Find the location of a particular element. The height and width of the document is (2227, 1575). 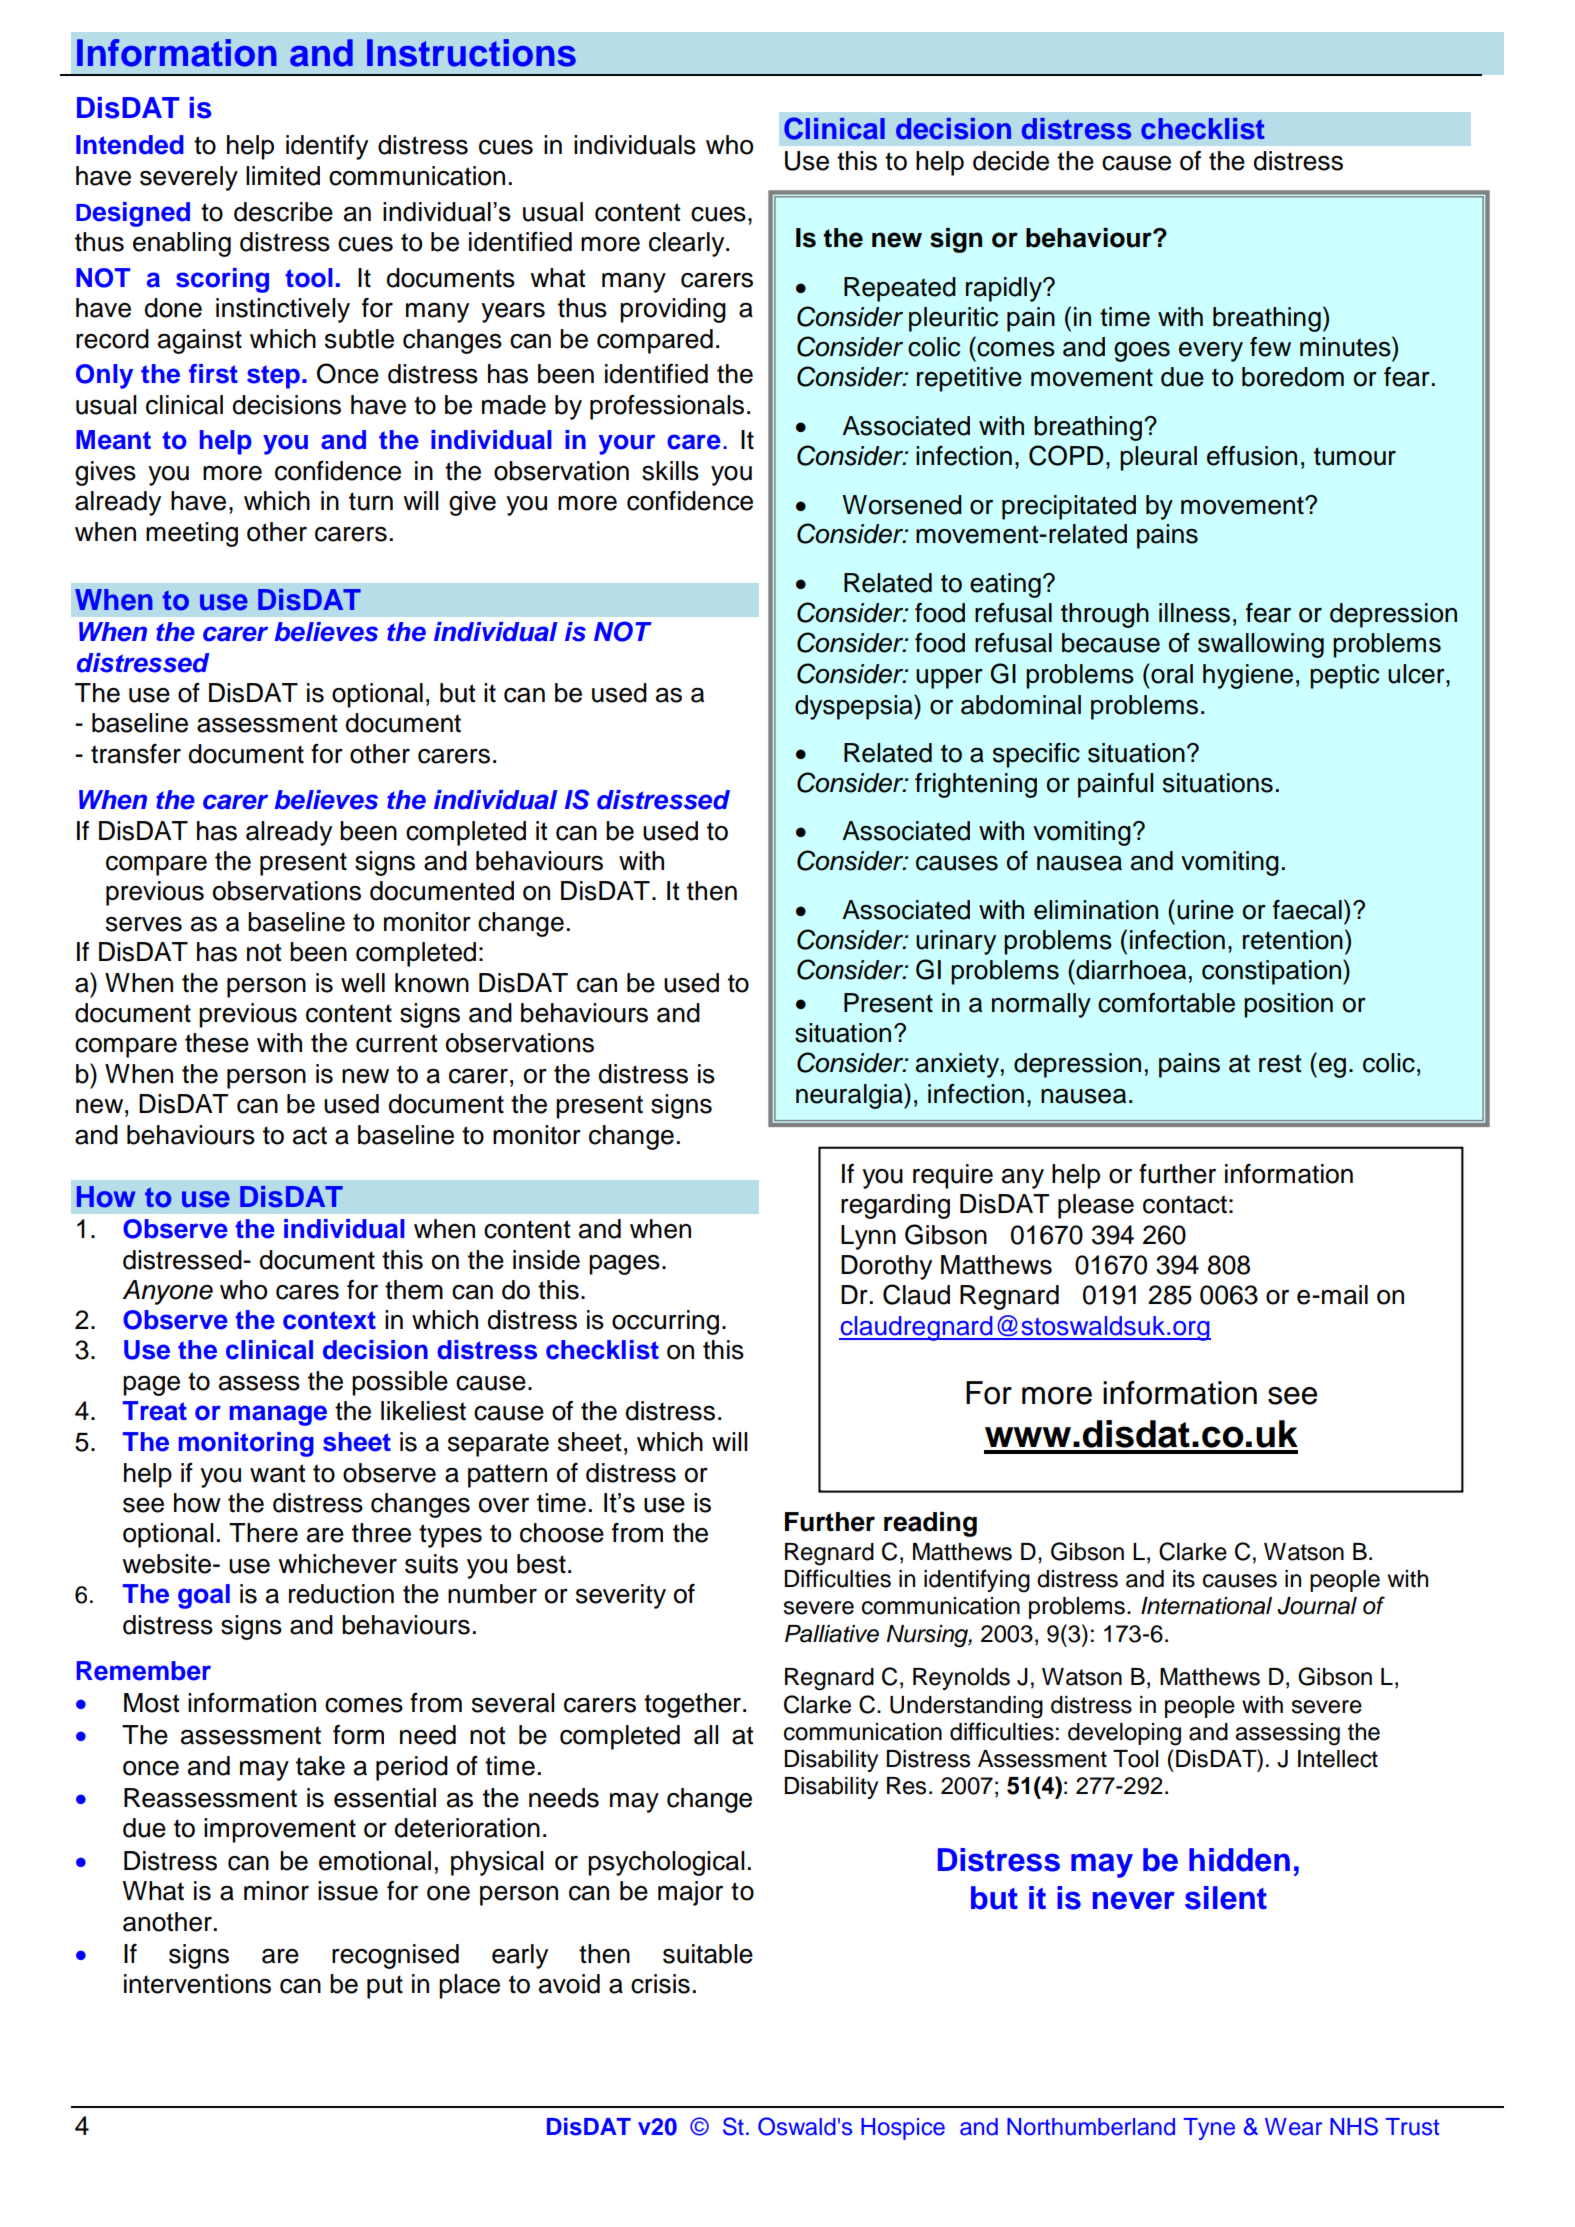

neuralgia is located at coordinates (850, 1096).
